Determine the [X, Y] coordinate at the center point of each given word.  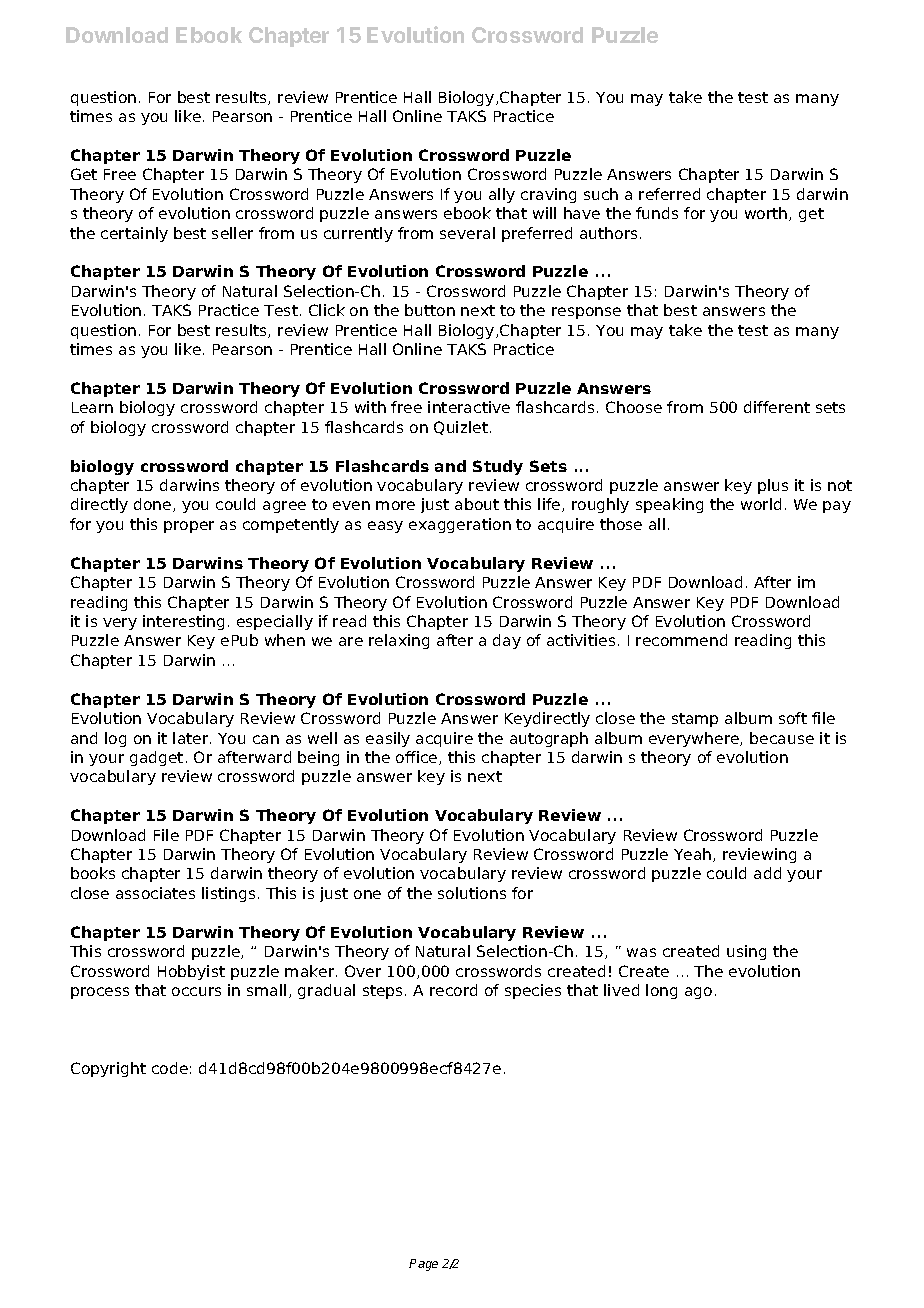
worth [767, 214]
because [782, 738]
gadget [156, 758]
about [477, 504]
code [170, 1068]
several [467, 233]
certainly [134, 234]
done [154, 505]
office [418, 758]
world [761, 504]
